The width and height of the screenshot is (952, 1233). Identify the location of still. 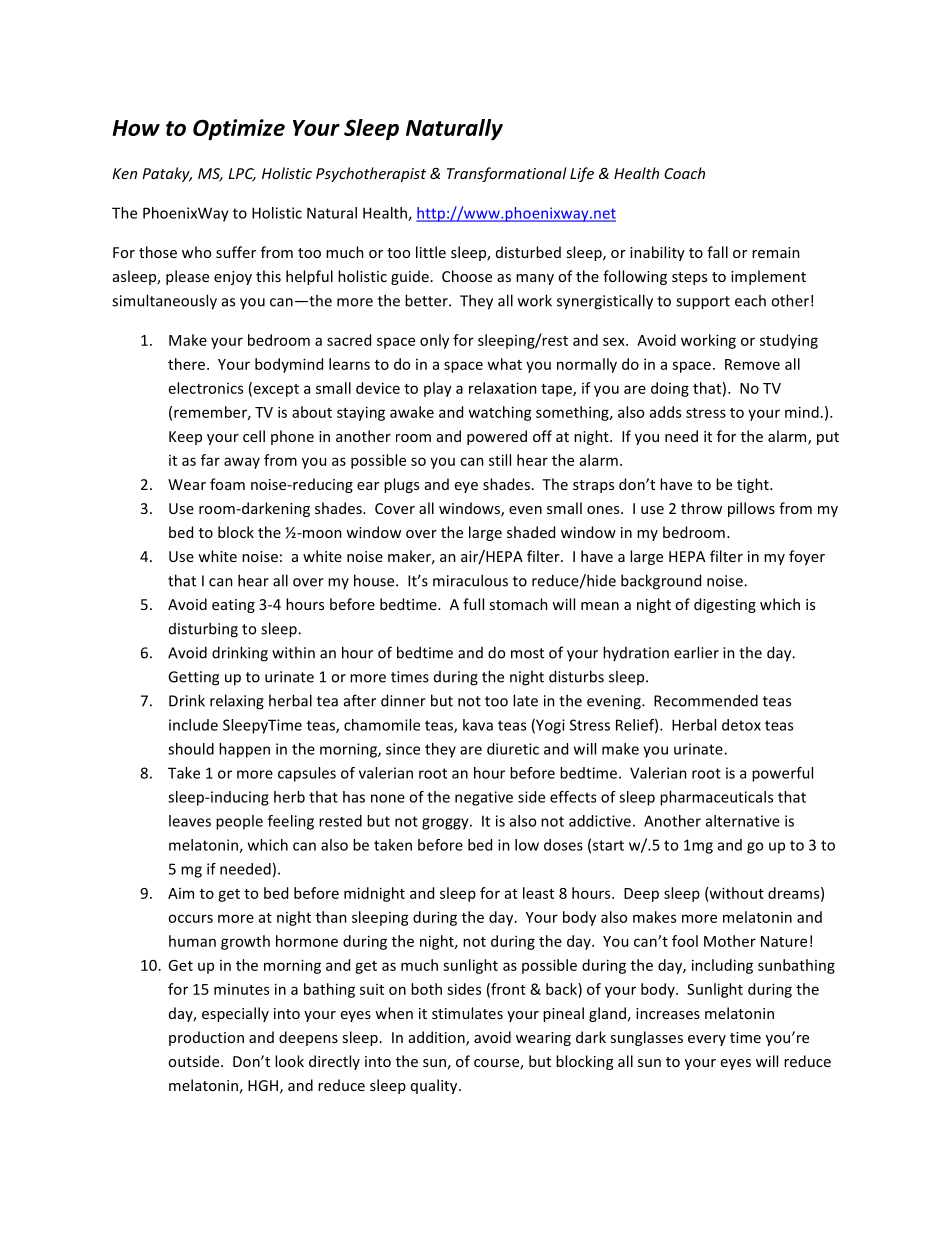
(500, 460).
